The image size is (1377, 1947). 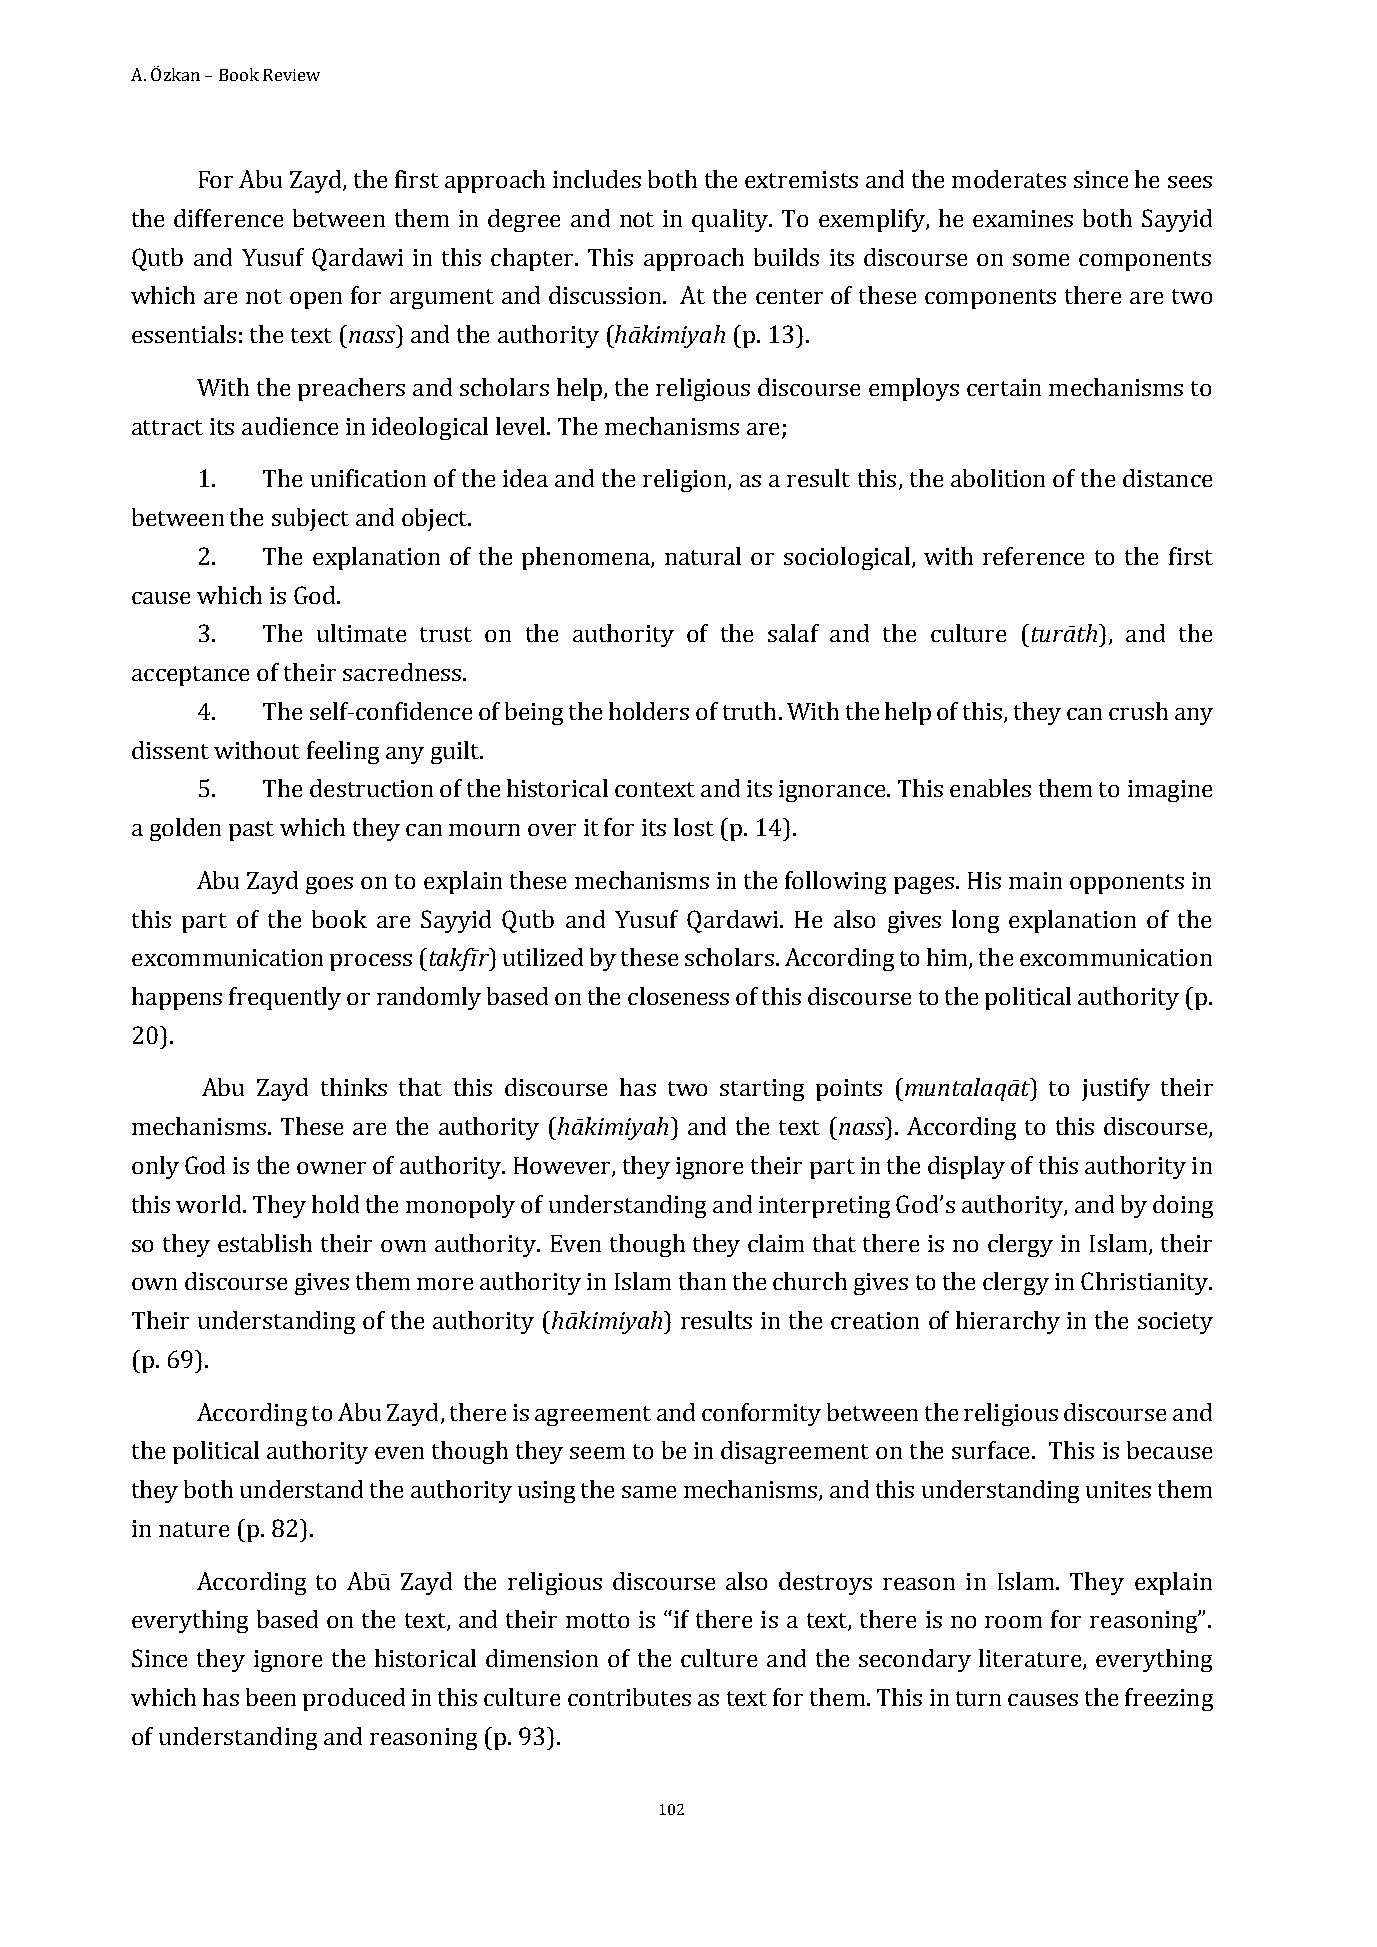 What do you see at coordinates (1035, 880) in the page?
I see `main` at bounding box center [1035, 880].
